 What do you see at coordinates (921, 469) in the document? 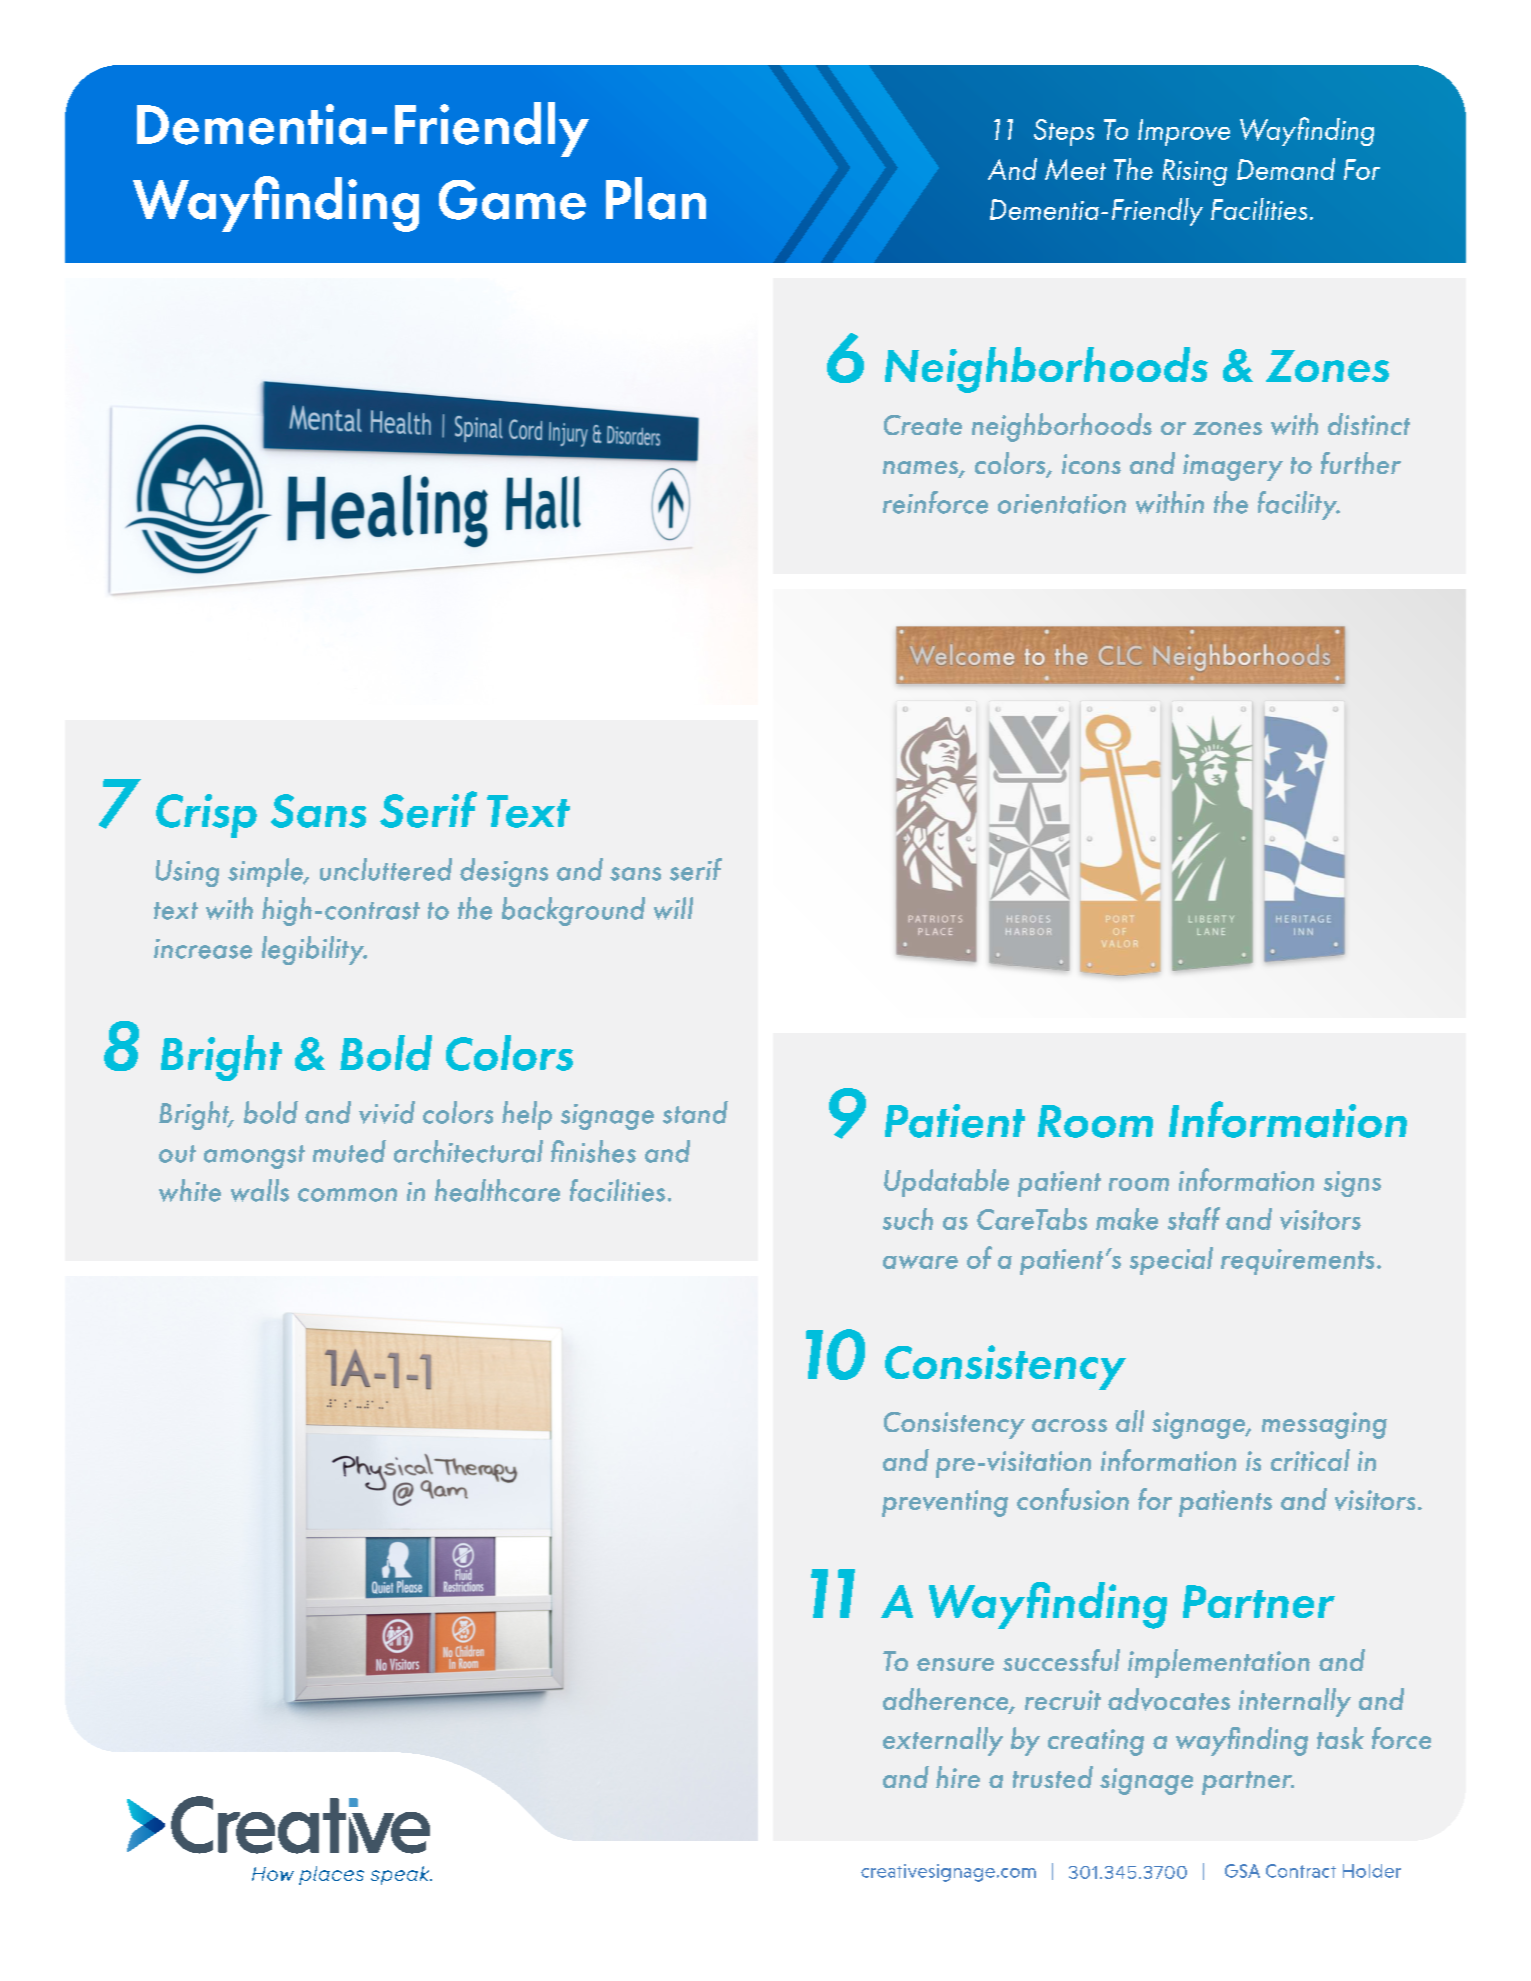
I see `names` at bounding box center [921, 469].
